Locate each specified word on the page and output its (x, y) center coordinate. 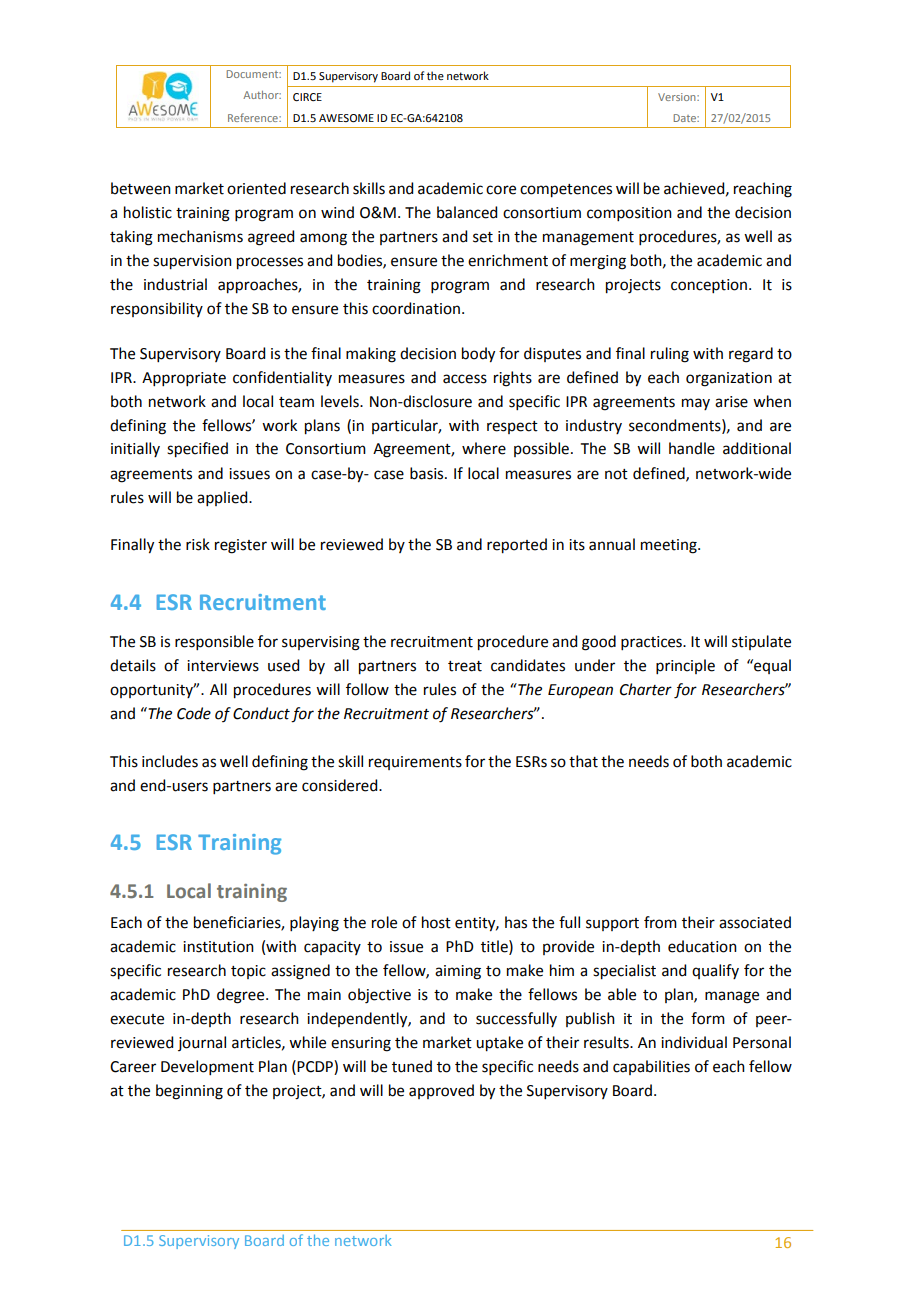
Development (207, 1067)
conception (709, 286)
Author (262, 95)
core (501, 190)
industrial (175, 284)
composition (629, 214)
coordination (416, 308)
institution (218, 947)
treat (465, 666)
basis (428, 473)
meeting (670, 546)
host (436, 922)
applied (223, 498)
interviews (223, 666)
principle (685, 666)
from (660, 922)
